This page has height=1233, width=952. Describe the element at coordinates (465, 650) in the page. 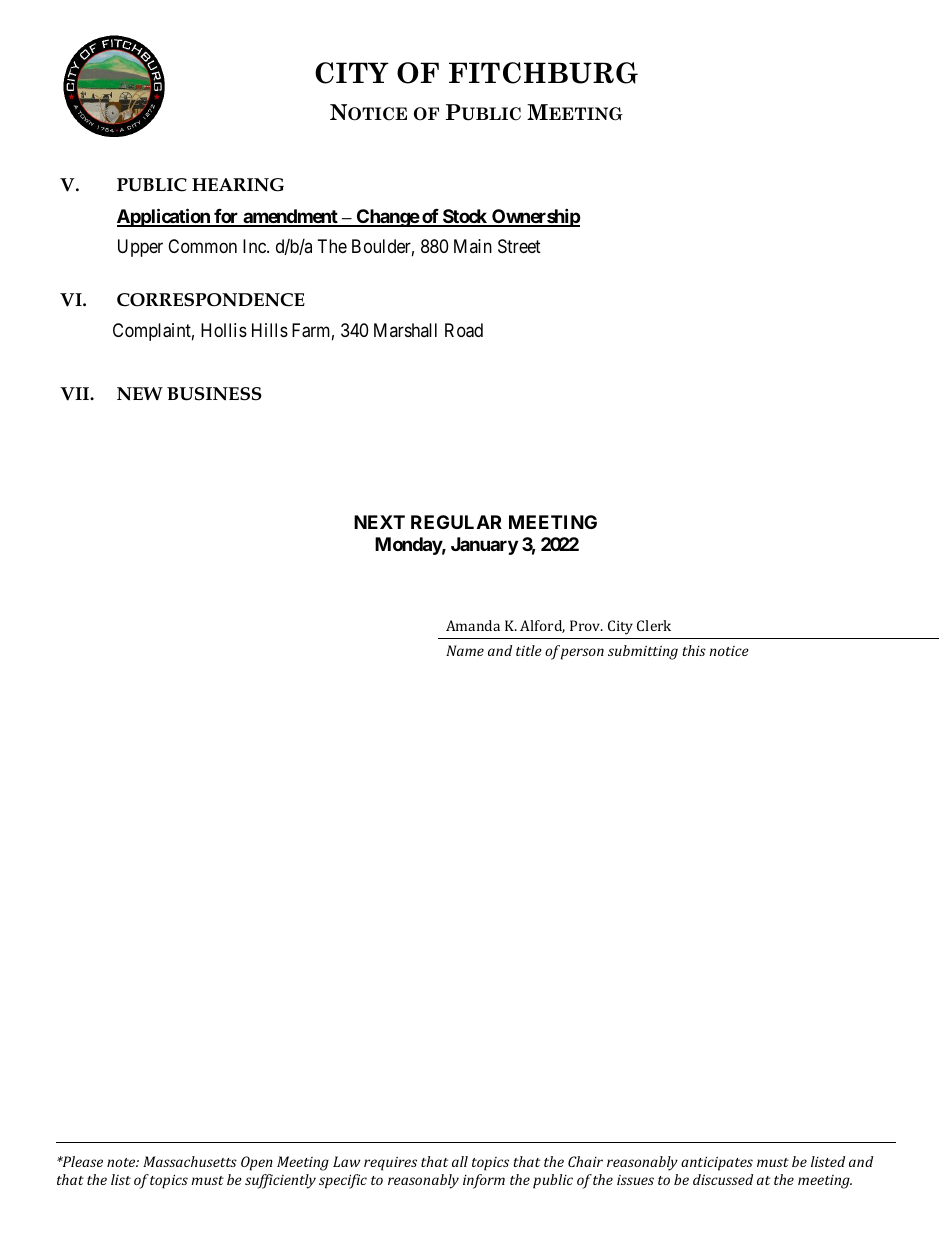

I see `Name` at that location.
